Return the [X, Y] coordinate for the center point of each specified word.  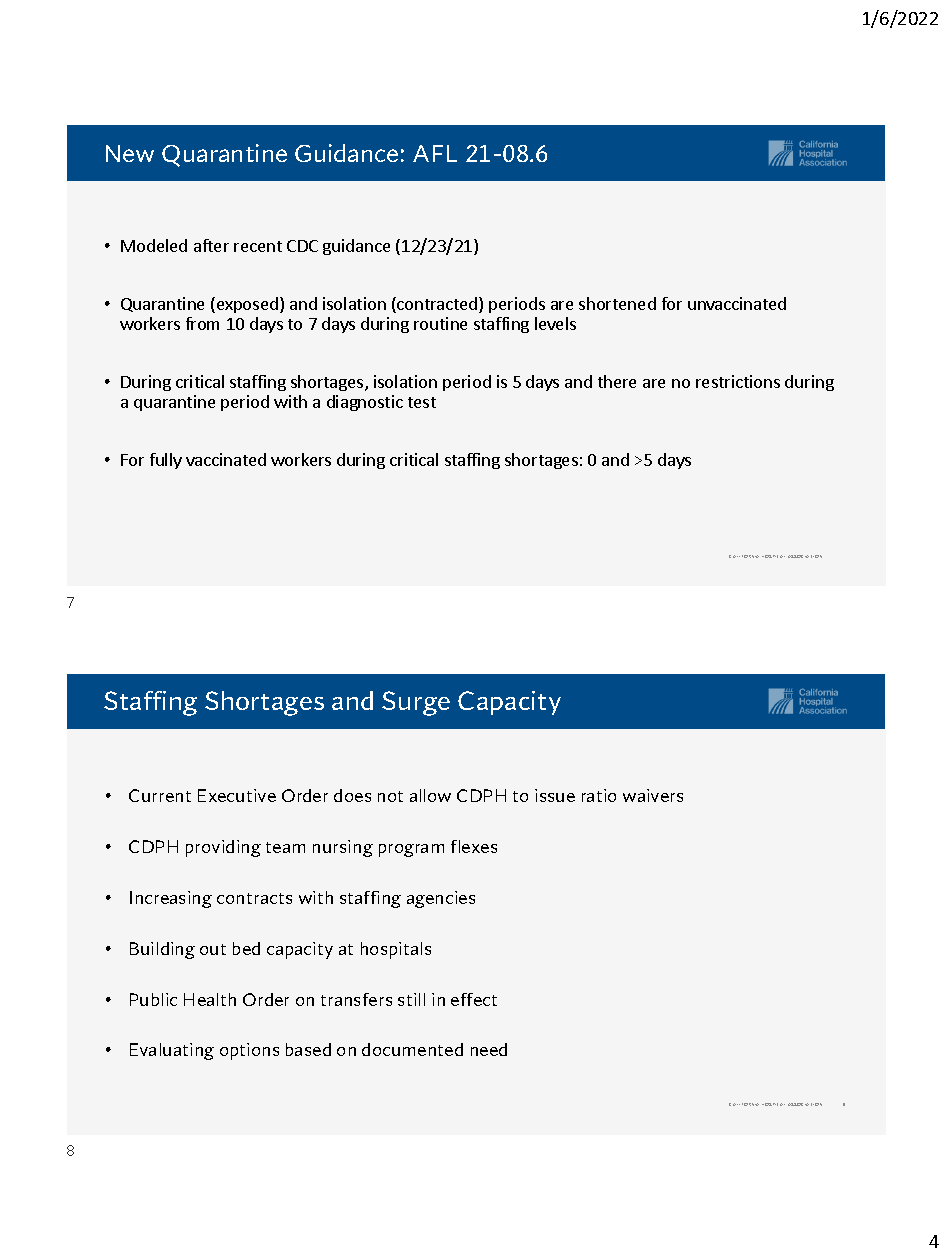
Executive [237, 795]
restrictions [738, 381]
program [411, 850]
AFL [435, 153]
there [617, 381]
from [202, 323]
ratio [599, 795]
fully [166, 461]
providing [223, 848]
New [130, 153]
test [422, 402]
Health [210, 999]
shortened [617, 303]
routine [440, 323]
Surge [416, 703]
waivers [653, 795]
